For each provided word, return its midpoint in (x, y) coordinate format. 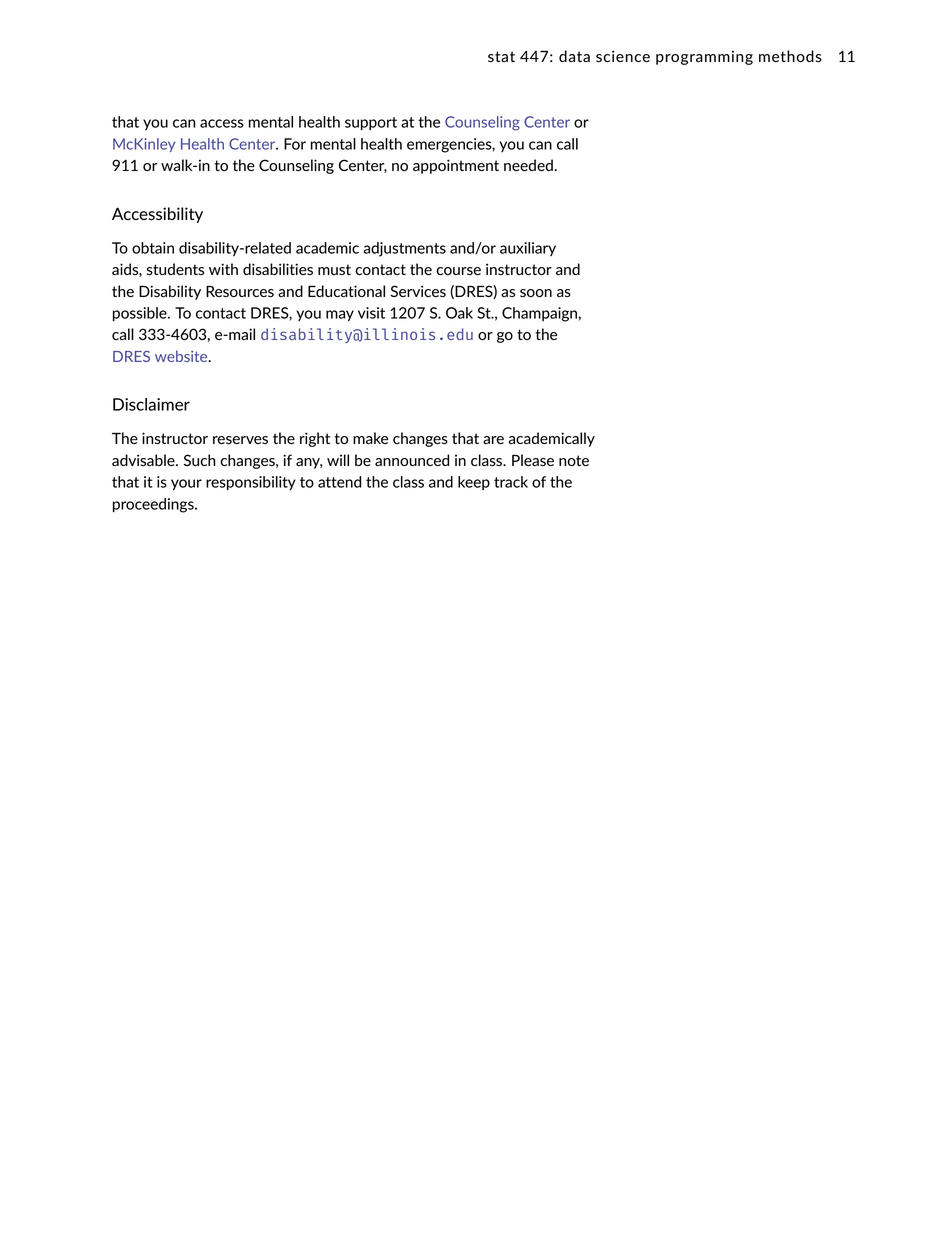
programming (704, 57)
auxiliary (528, 249)
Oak (459, 313)
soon (536, 293)
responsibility (251, 483)
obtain (153, 248)
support (371, 124)
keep (474, 483)
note (574, 460)
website (182, 356)
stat (501, 56)
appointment (456, 166)
